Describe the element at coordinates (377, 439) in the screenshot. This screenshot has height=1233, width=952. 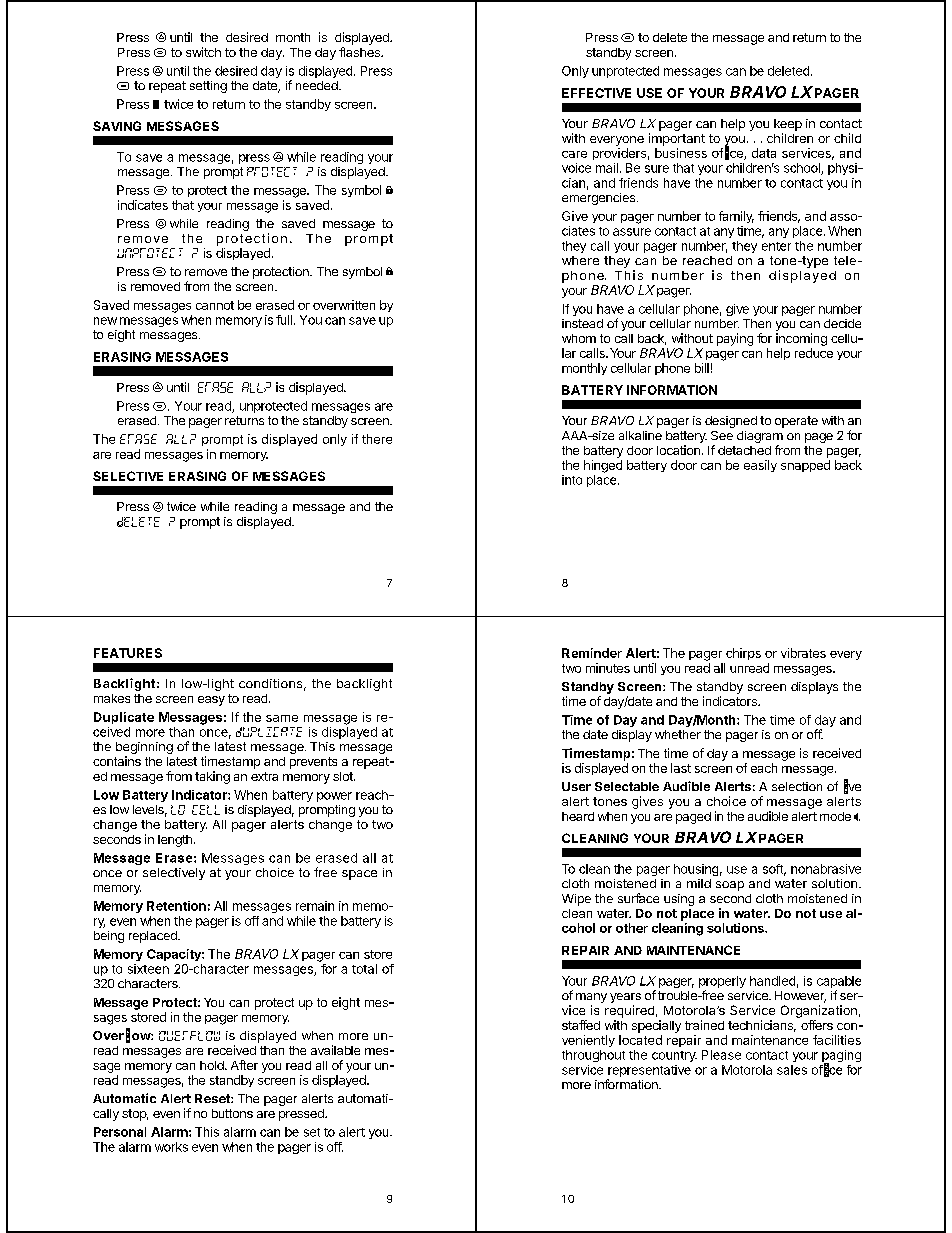
I see `there` at that location.
